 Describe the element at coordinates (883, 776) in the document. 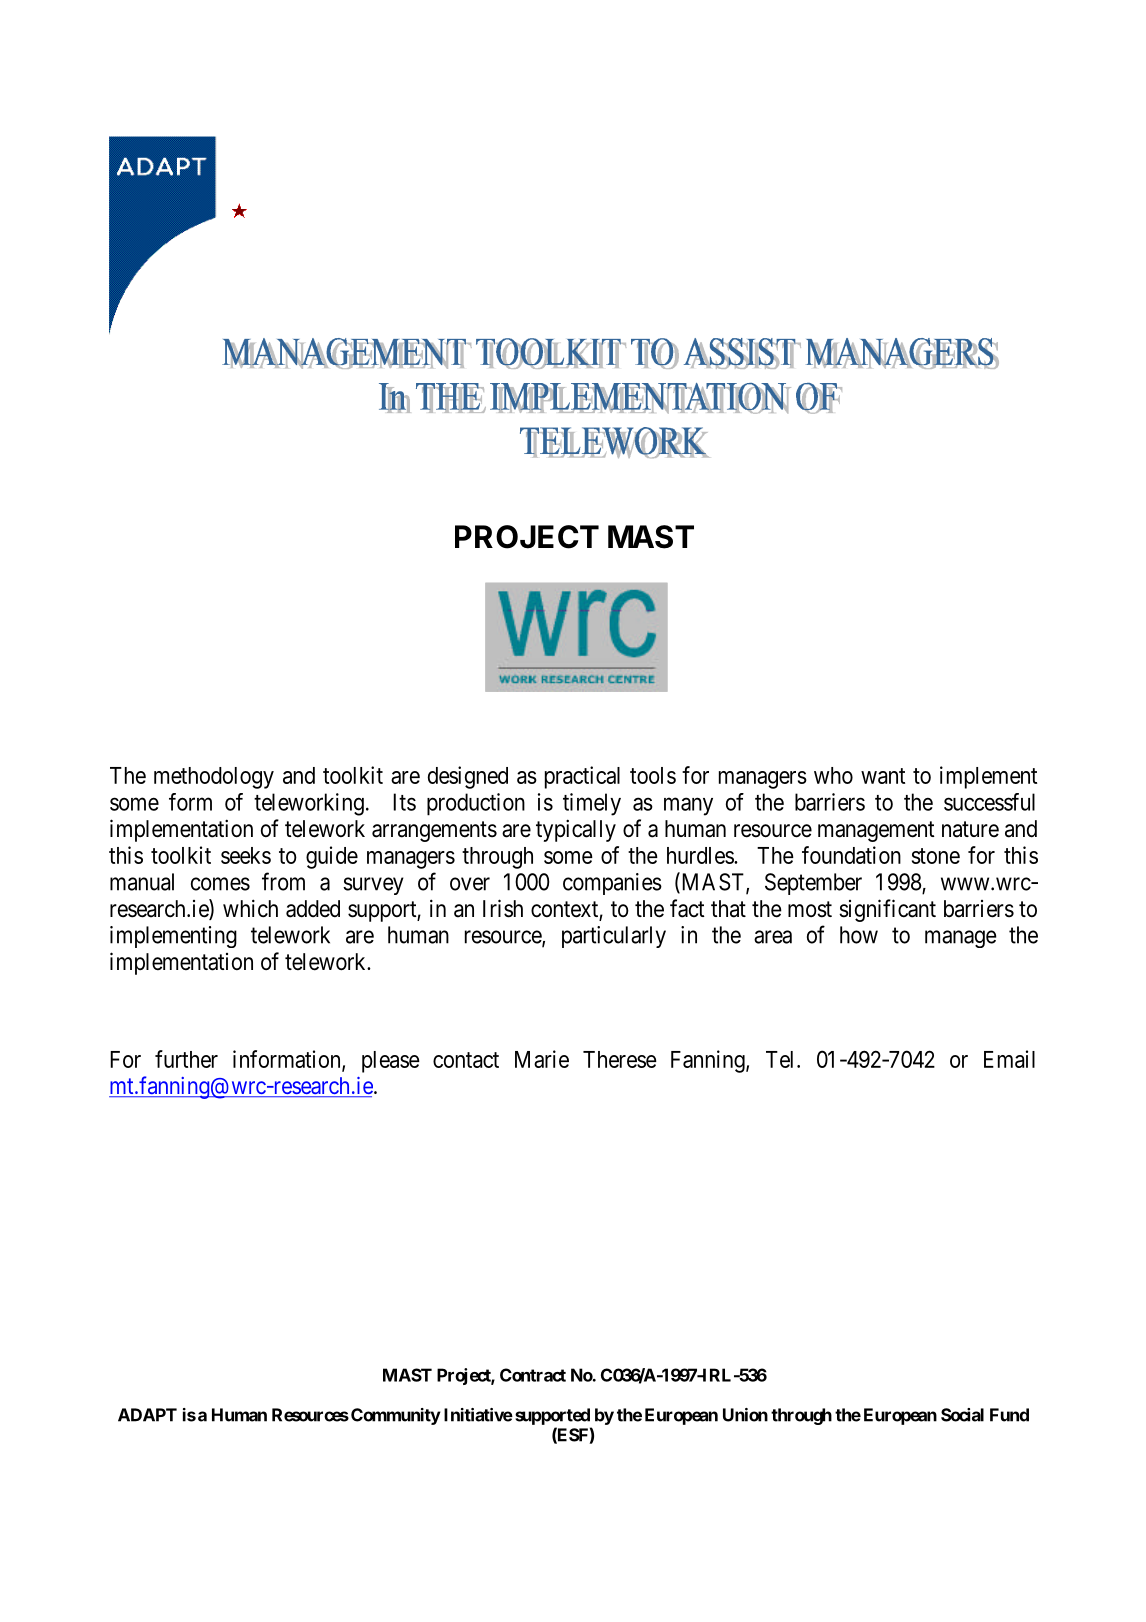

I see `want` at that location.
